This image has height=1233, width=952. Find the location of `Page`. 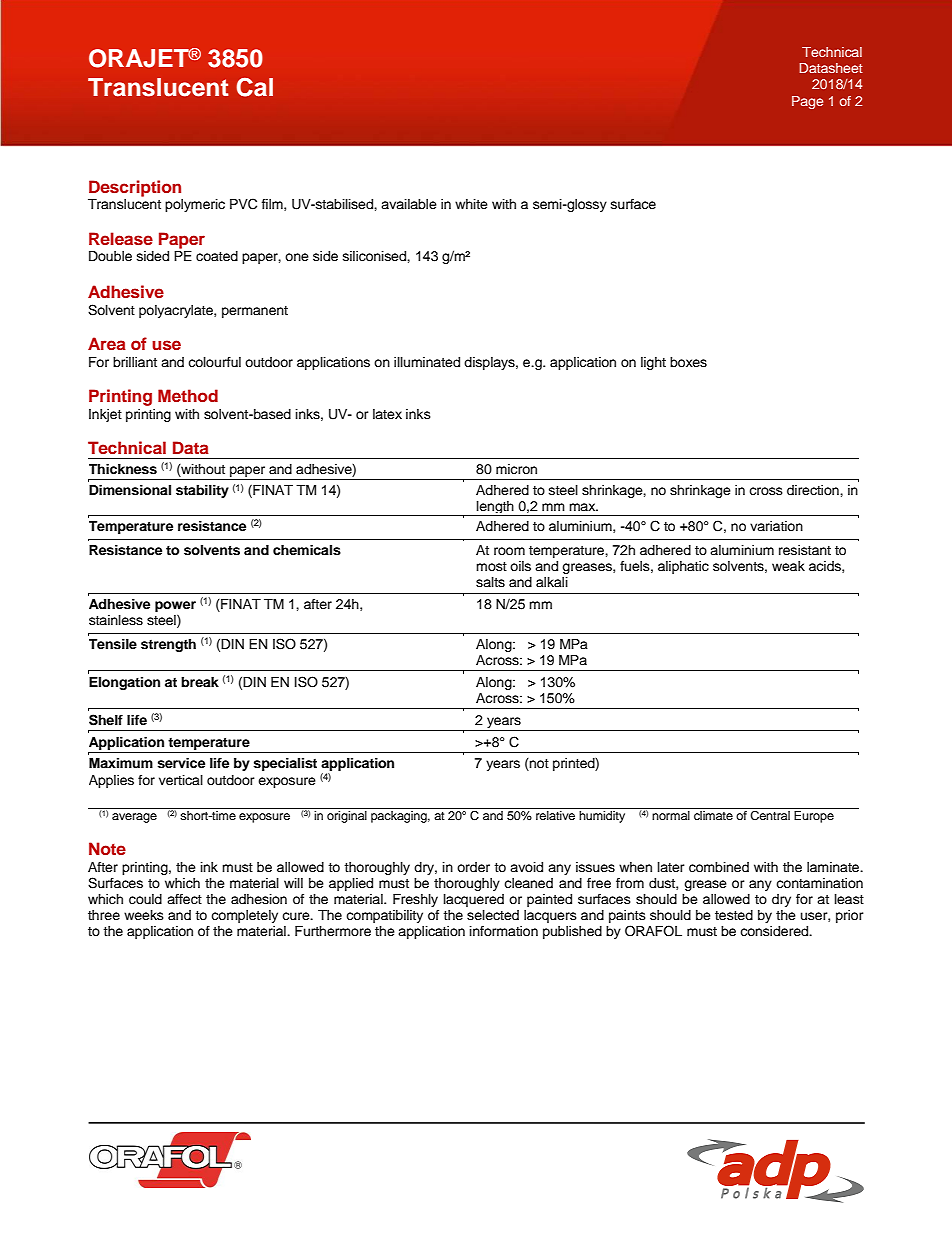

Page is located at coordinates (807, 102).
